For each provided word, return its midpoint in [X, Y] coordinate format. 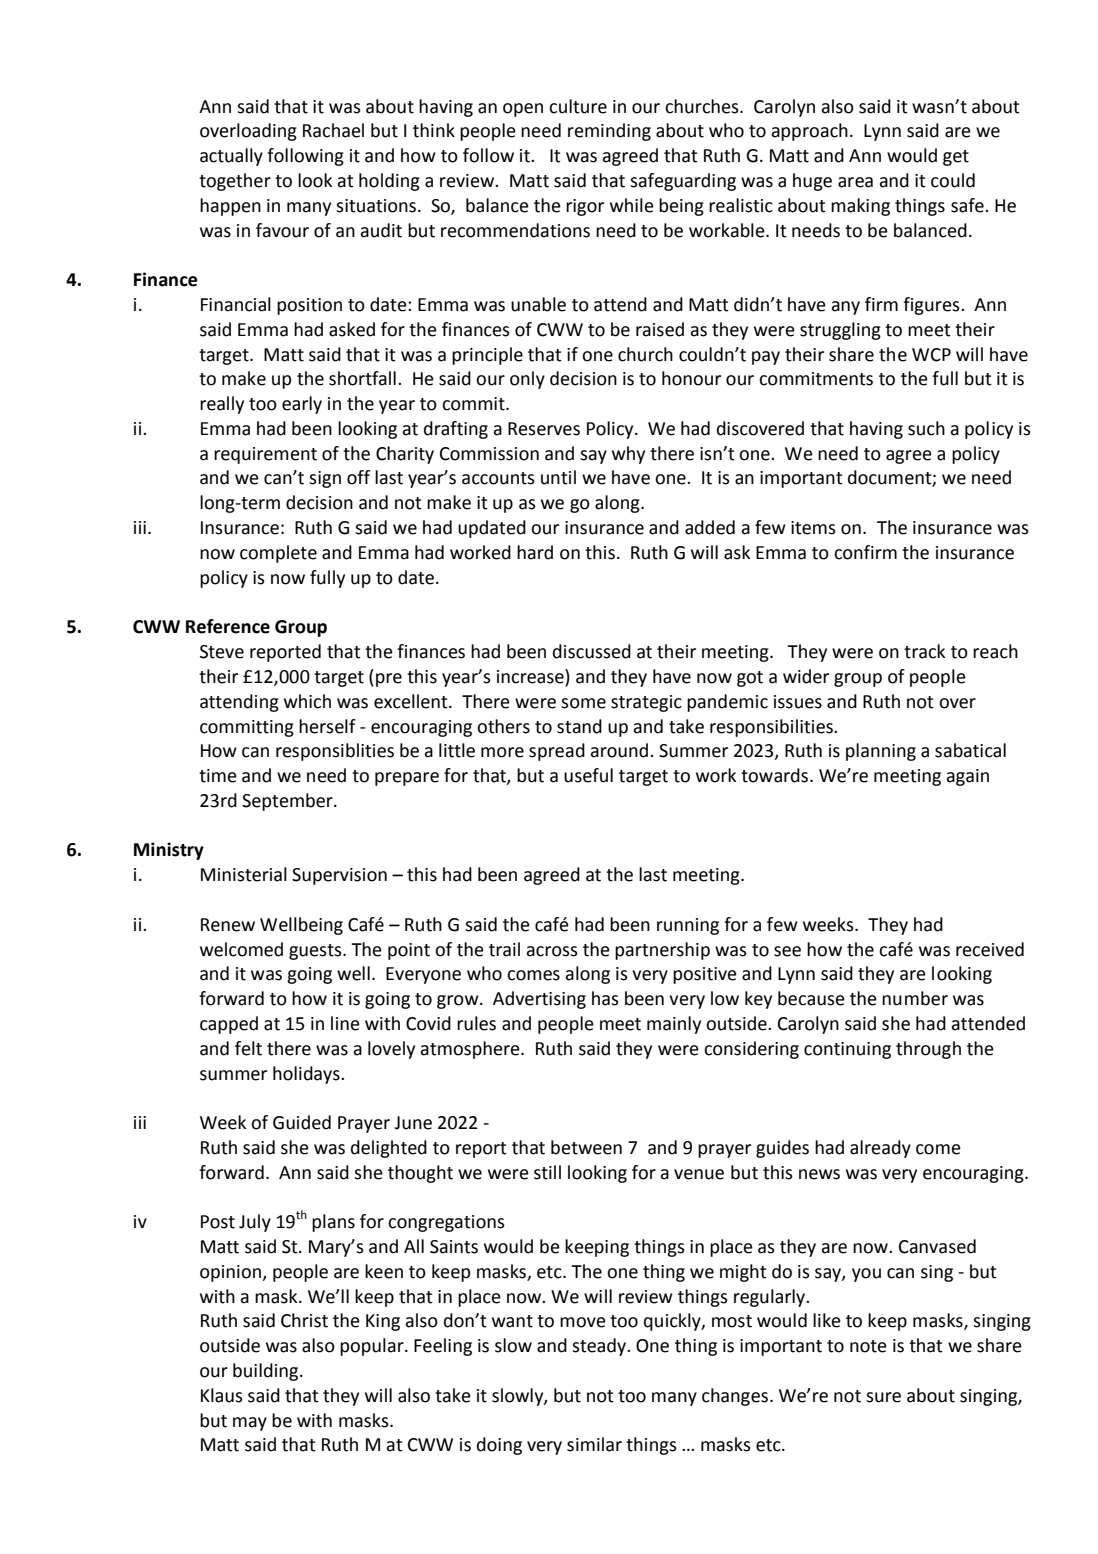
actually [231, 157]
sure [883, 1397]
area [855, 182]
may [250, 1424]
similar [594, 1444]
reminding [609, 132]
